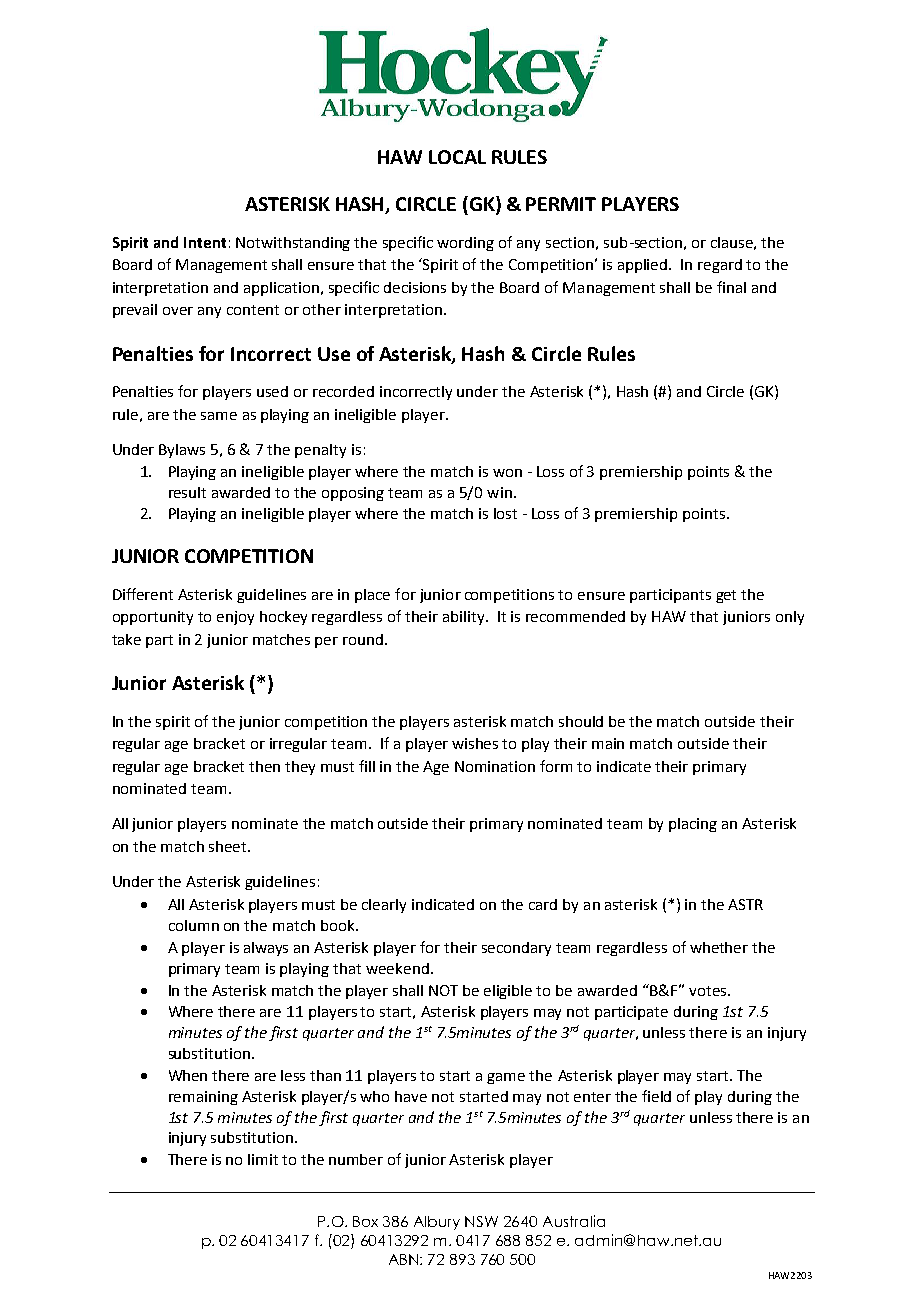  I want to click on LOCAL, so click(457, 157).
